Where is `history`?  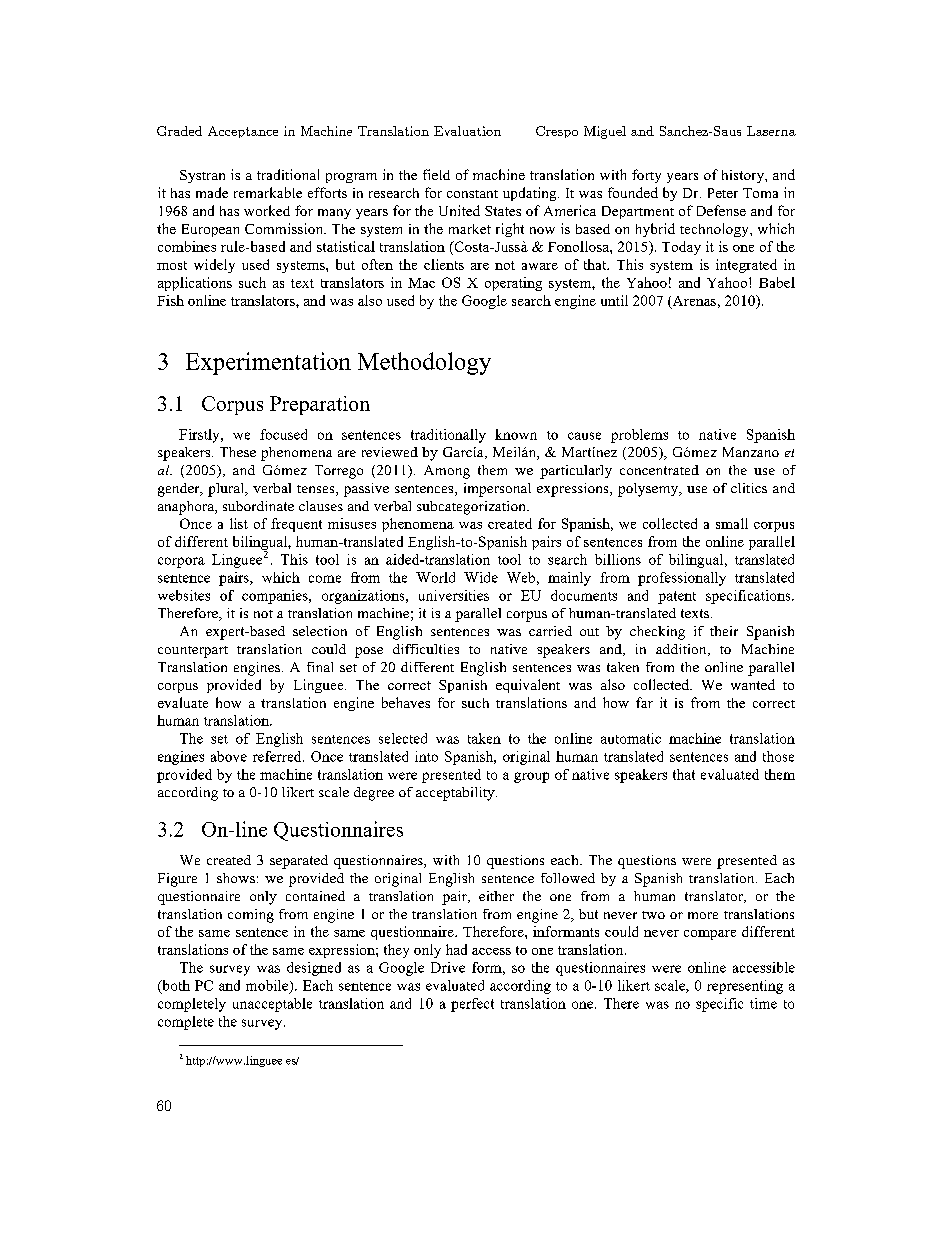
history is located at coordinates (744, 176).
